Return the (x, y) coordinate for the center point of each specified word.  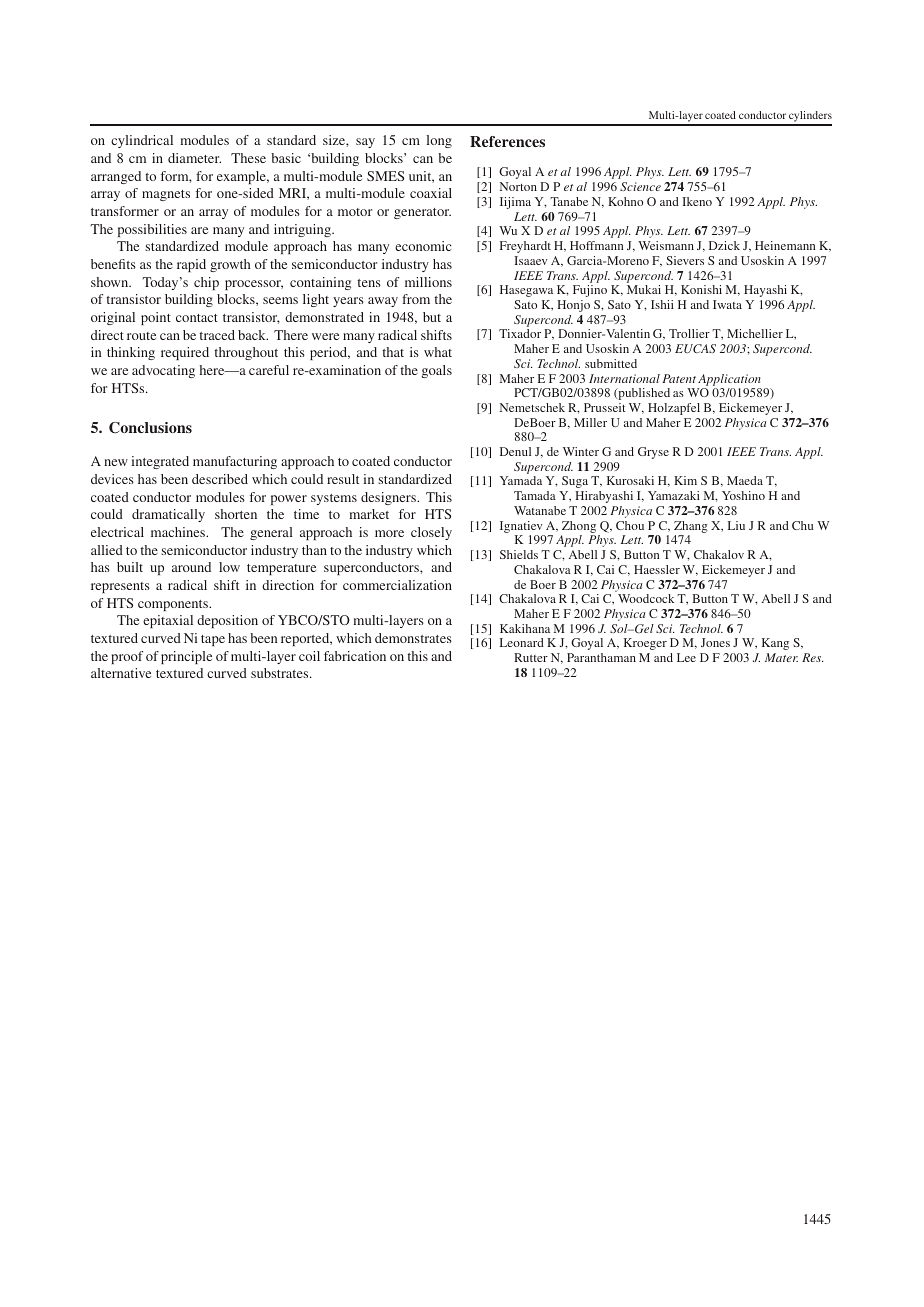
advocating (163, 371)
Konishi (701, 289)
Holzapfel (674, 409)
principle (186, 657)
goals (437, 371)
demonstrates (413, 638)
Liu (736, 525)
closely (431, 533)
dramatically (168, 515)
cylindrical (142, 141)
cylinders (809, 118)
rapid (191, 265)
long (439, 141)
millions (428, 282)
